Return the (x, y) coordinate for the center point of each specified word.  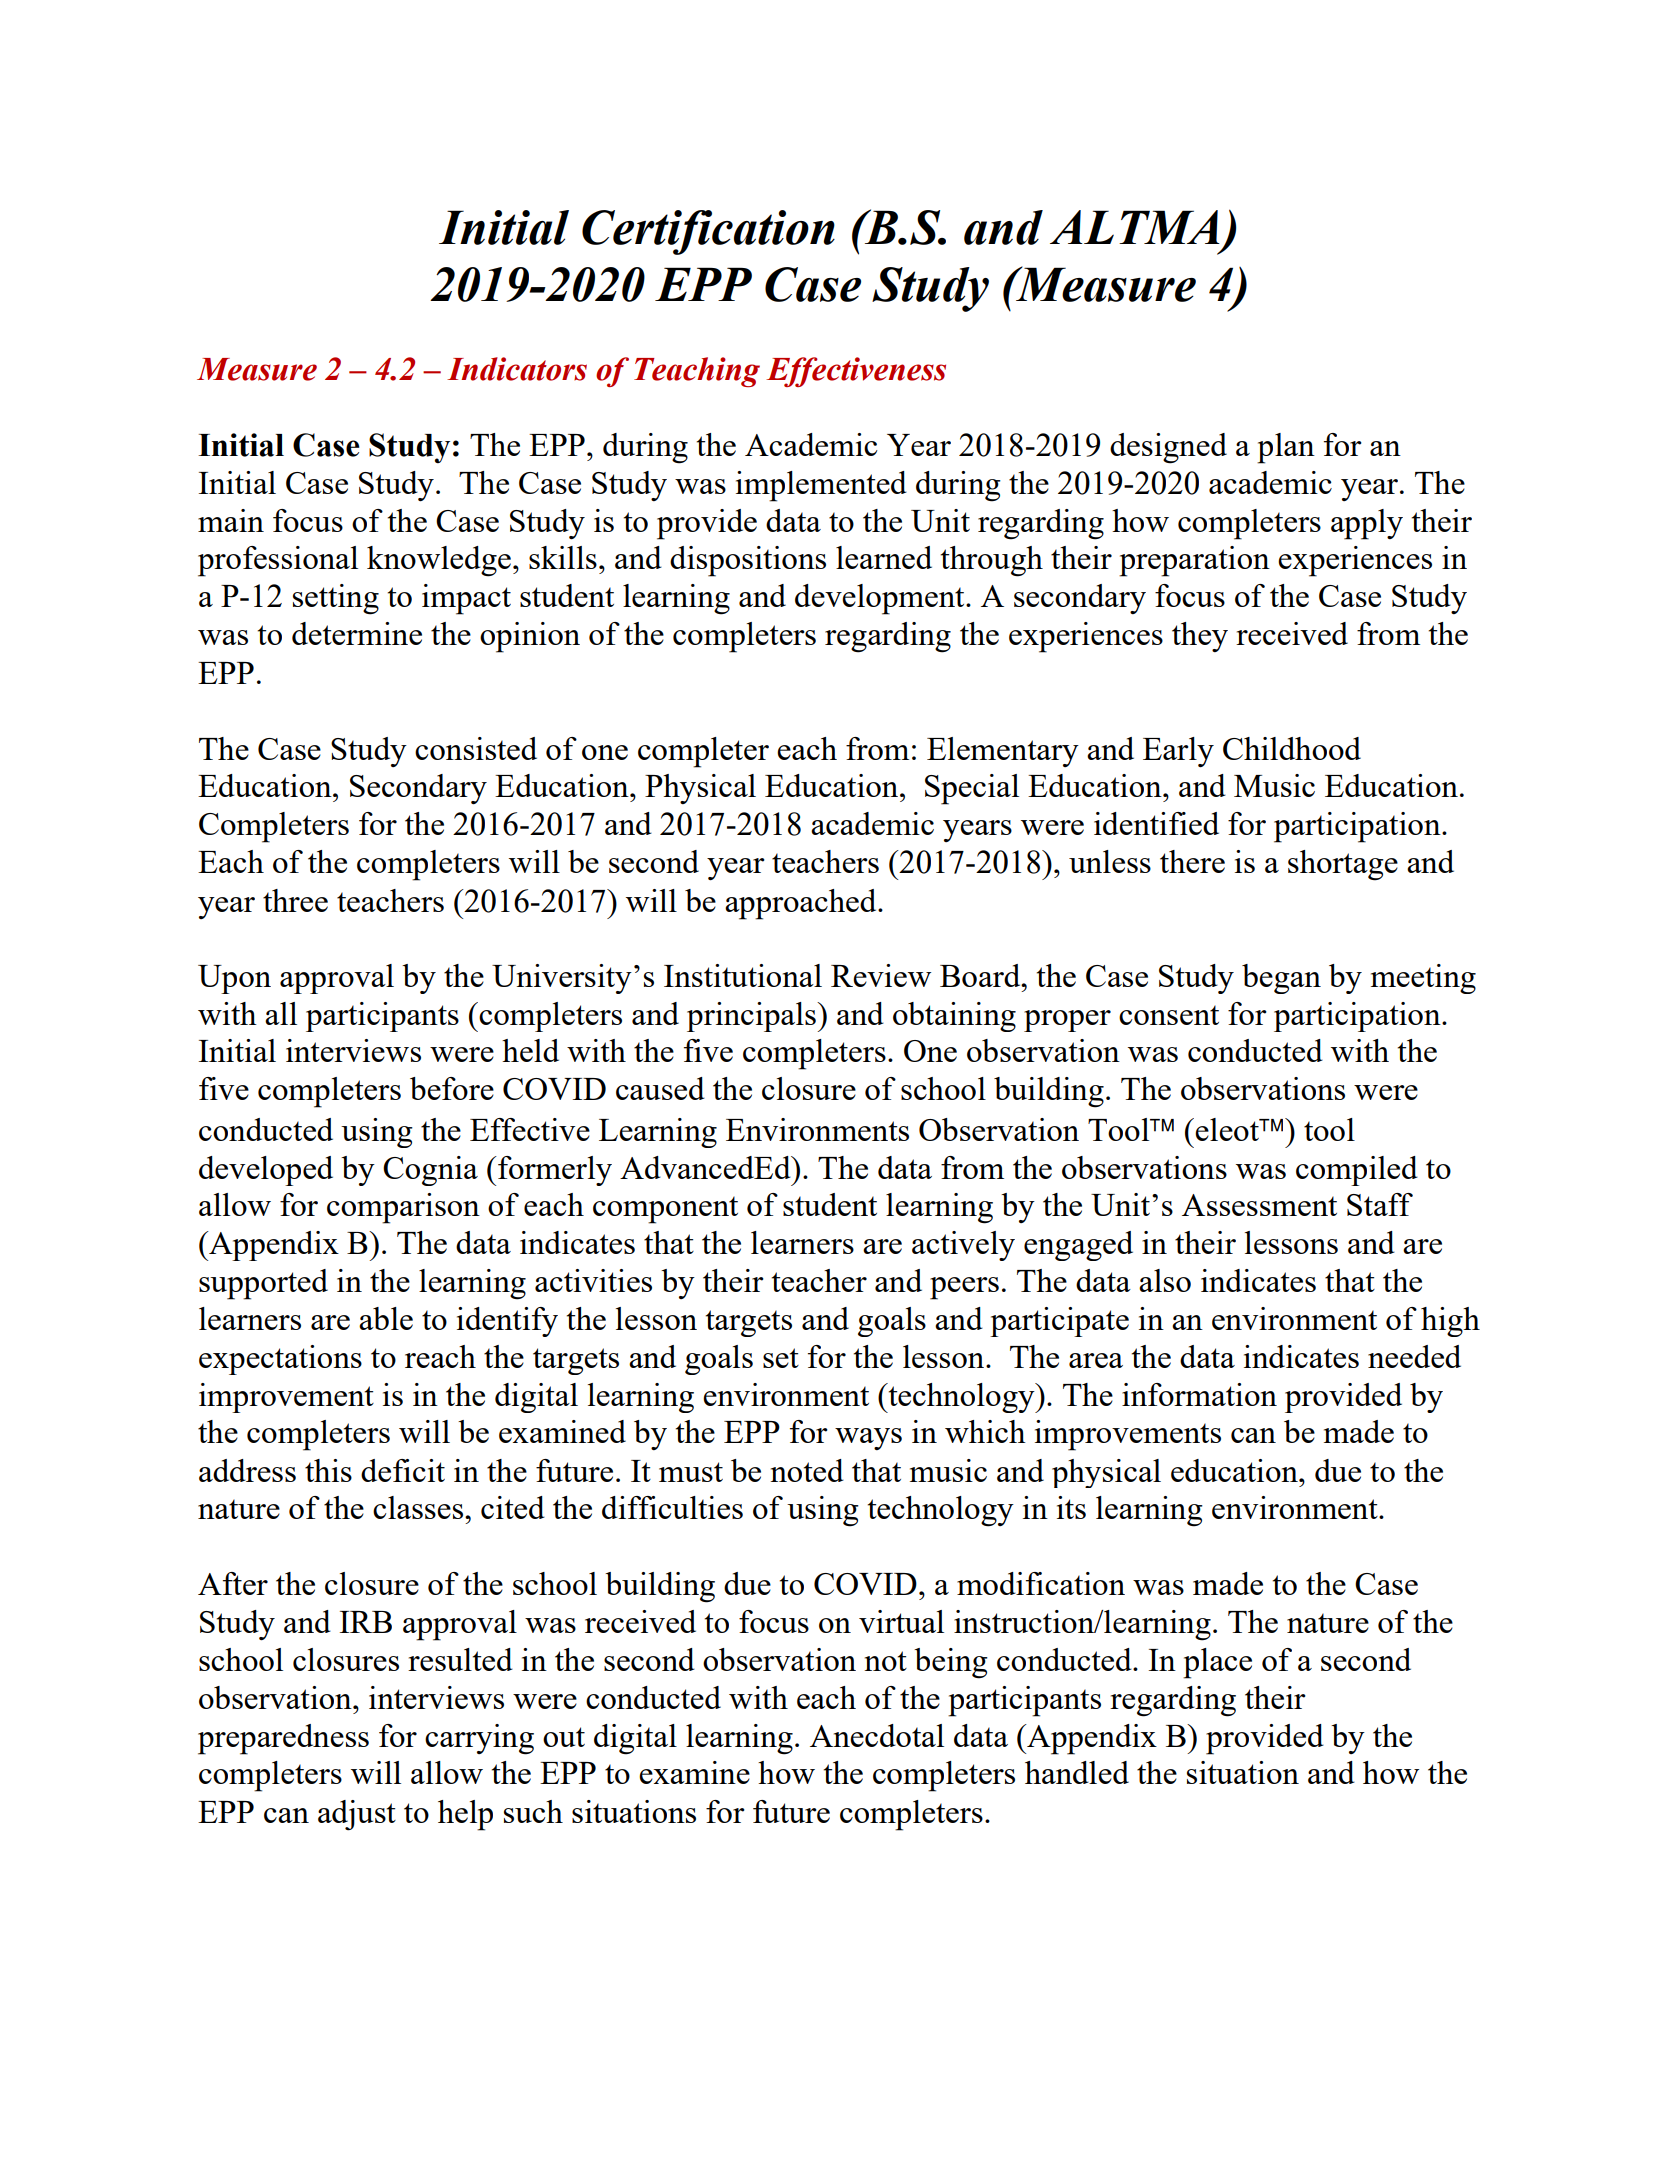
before (452, 1088)
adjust (357, 1815)
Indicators (517, 369)
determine (357, 633)
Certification (708, 232)
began (1281, 979)
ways (868, 1439)
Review (881, 975)
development (881, 599)
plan (1286, 448)
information (1199, 1394)
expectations (280, 1360)
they (1200, 637)
